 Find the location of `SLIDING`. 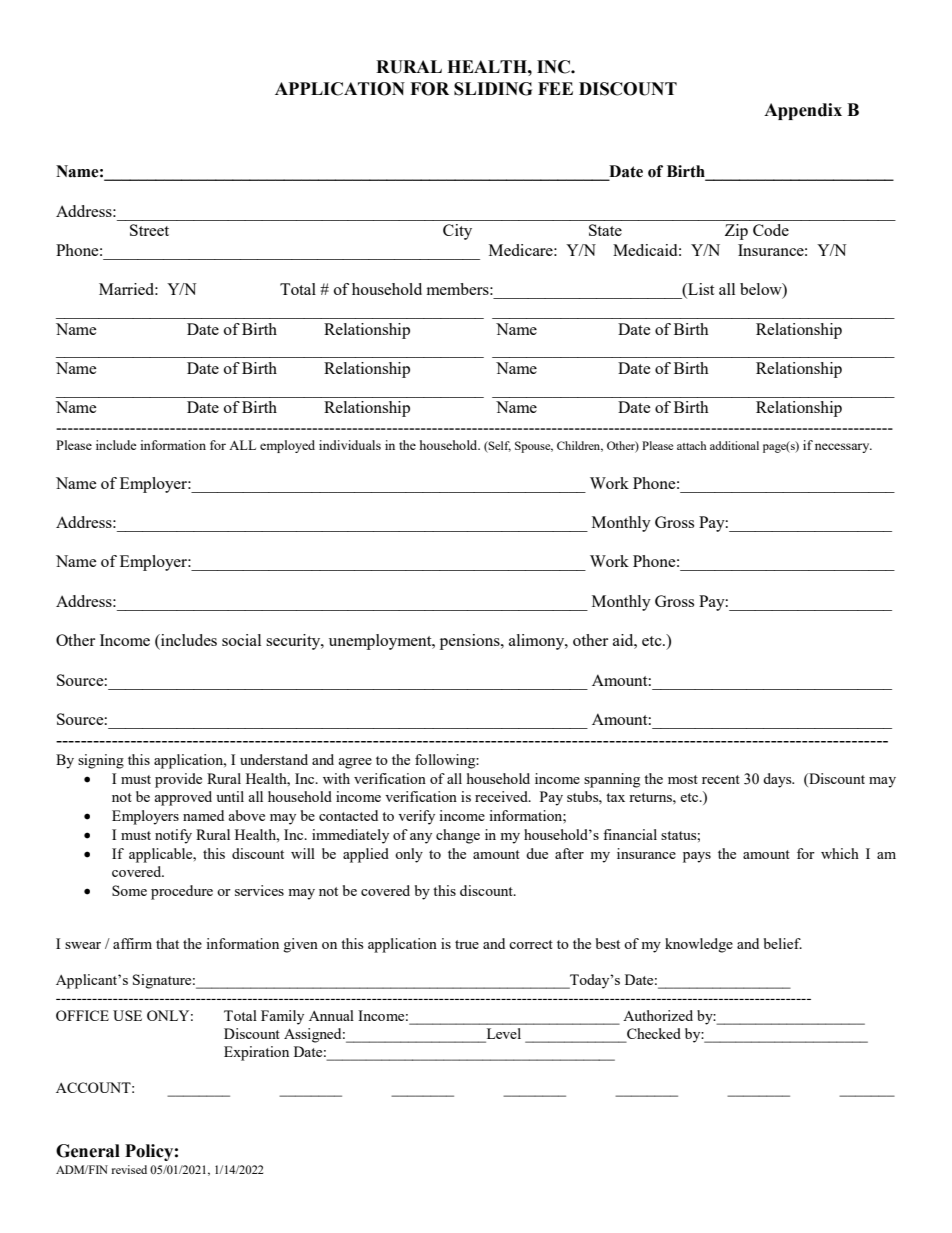

SLIDING is located at coordinates (493, 89).
